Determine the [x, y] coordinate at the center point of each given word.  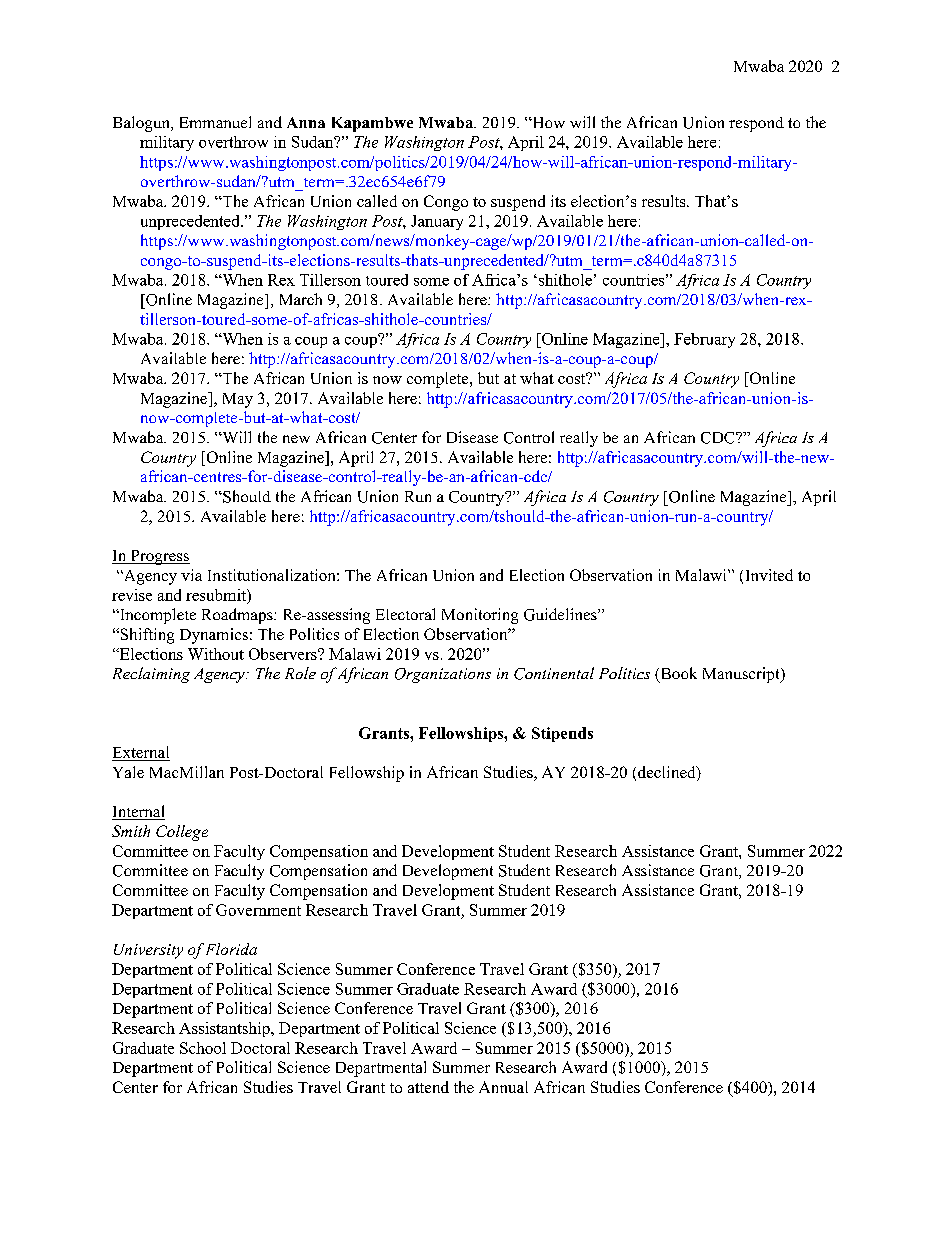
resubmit [217, 595]
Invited [769, 575]
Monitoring [480, 616]
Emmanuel [215, 122]
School [203, 1048]
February [704, 340]
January [437, 222]
